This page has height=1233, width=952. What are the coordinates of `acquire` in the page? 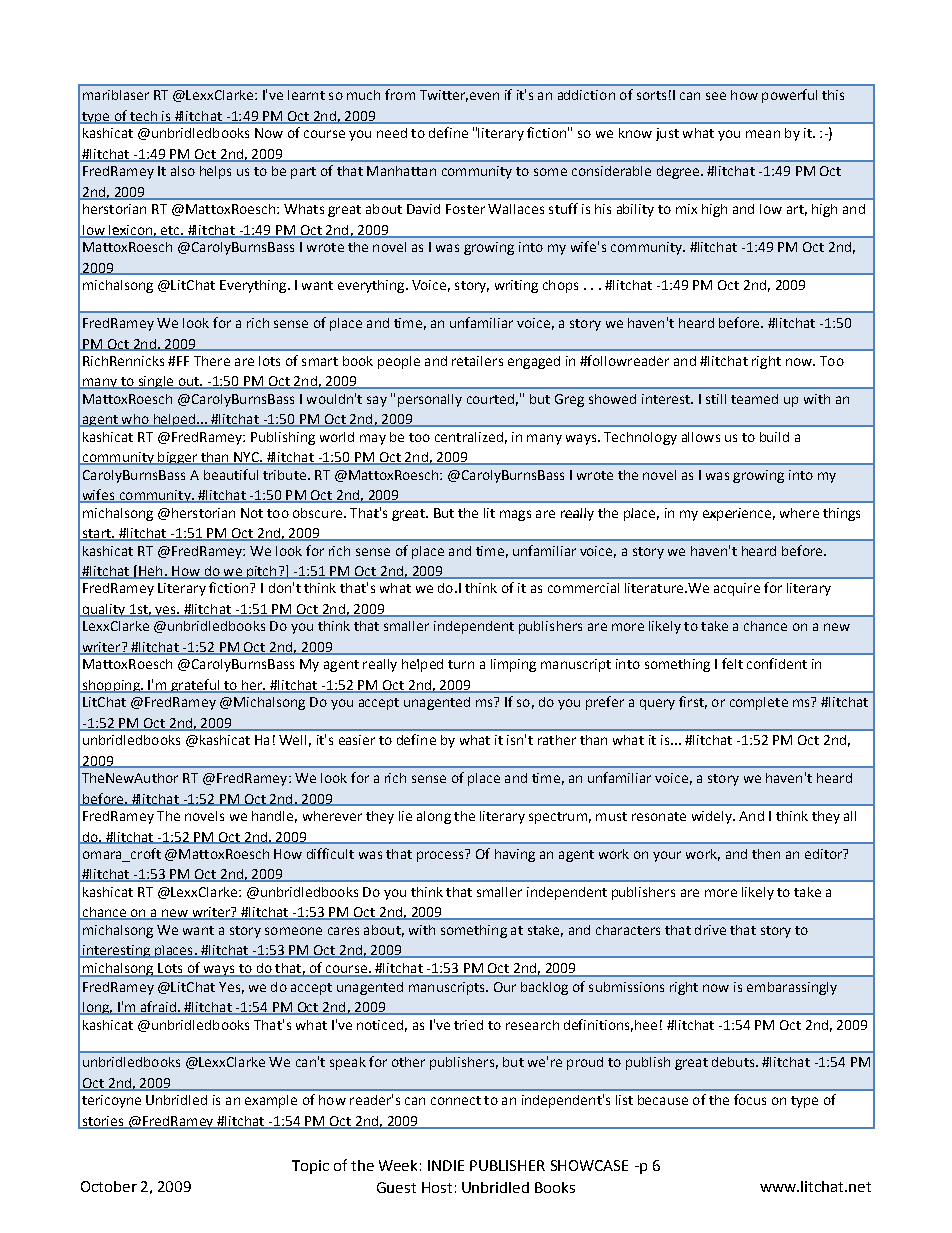 It's located at (737, 589).
